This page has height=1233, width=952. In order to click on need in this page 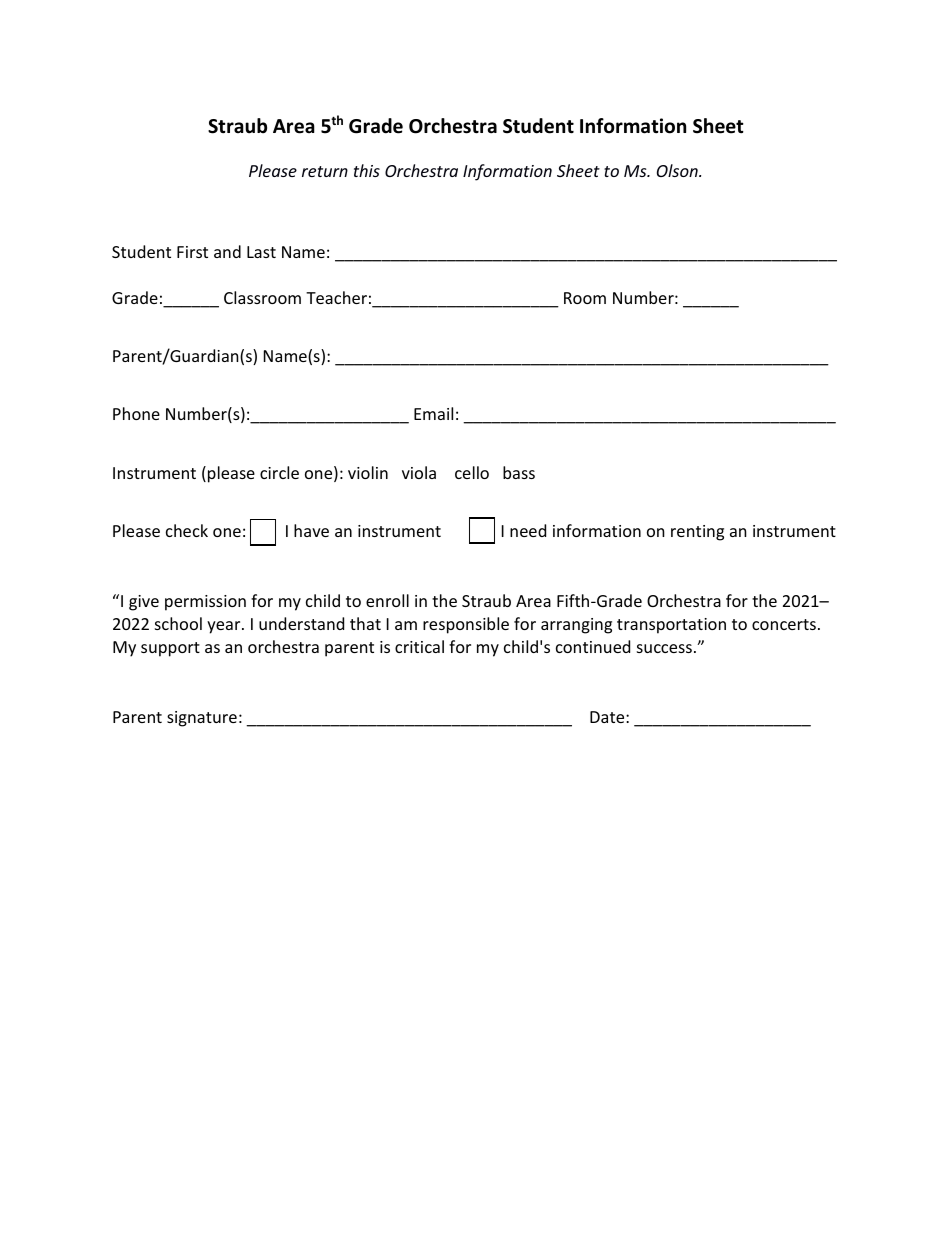, I will do `click(528, 530)`.
